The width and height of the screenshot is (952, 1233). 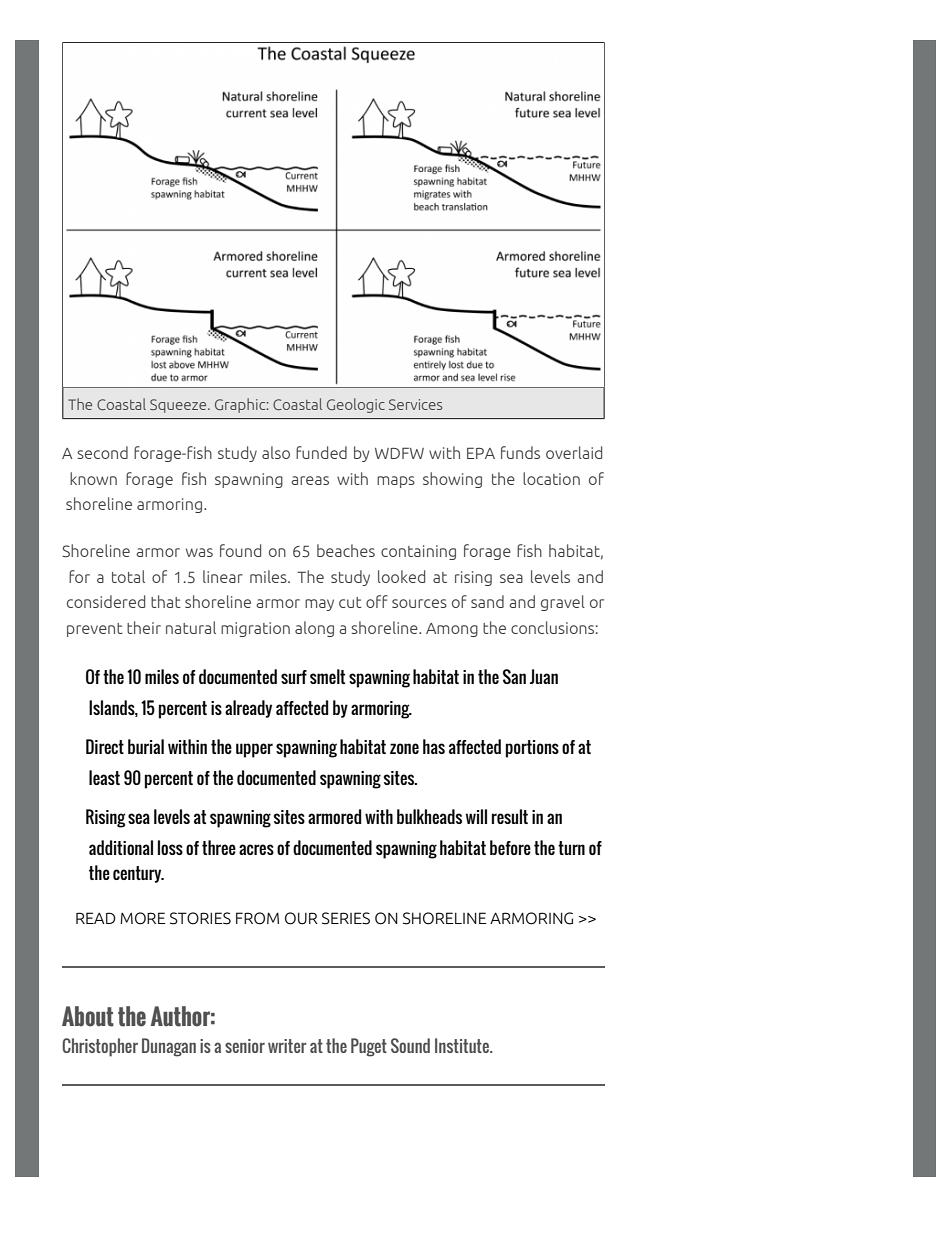 What do you see at coordinates (128, 576) in the screenshot?
I see `total` at bounding box center [128, 576].
